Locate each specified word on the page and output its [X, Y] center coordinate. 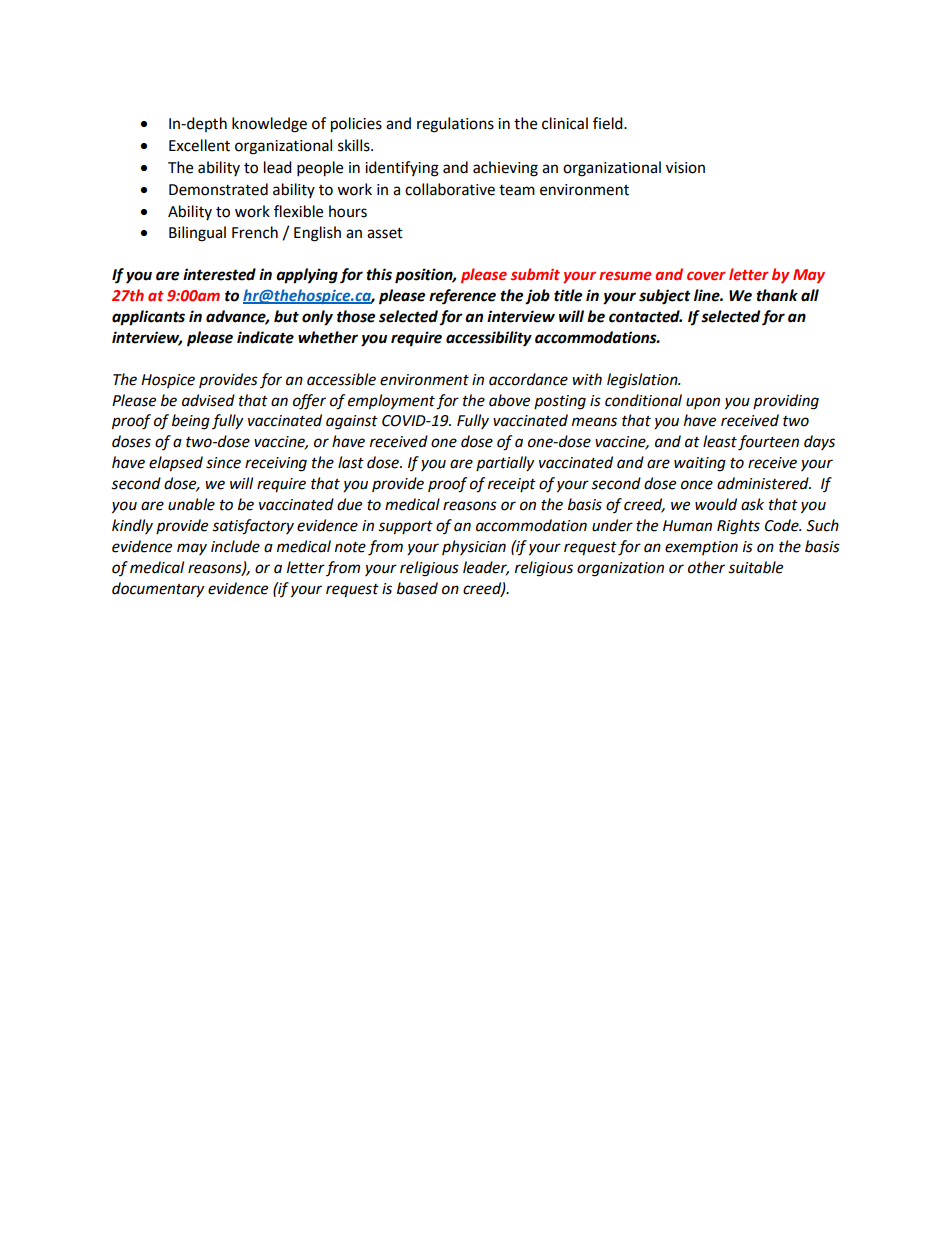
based [417, 588]
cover [706, 275]
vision [685, 168]
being [191, 422]
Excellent [199, 145]
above [509, 400]
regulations [455, 125]
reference [462, 297]
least [720, 441]
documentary [158, 590]
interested [219, 274]
